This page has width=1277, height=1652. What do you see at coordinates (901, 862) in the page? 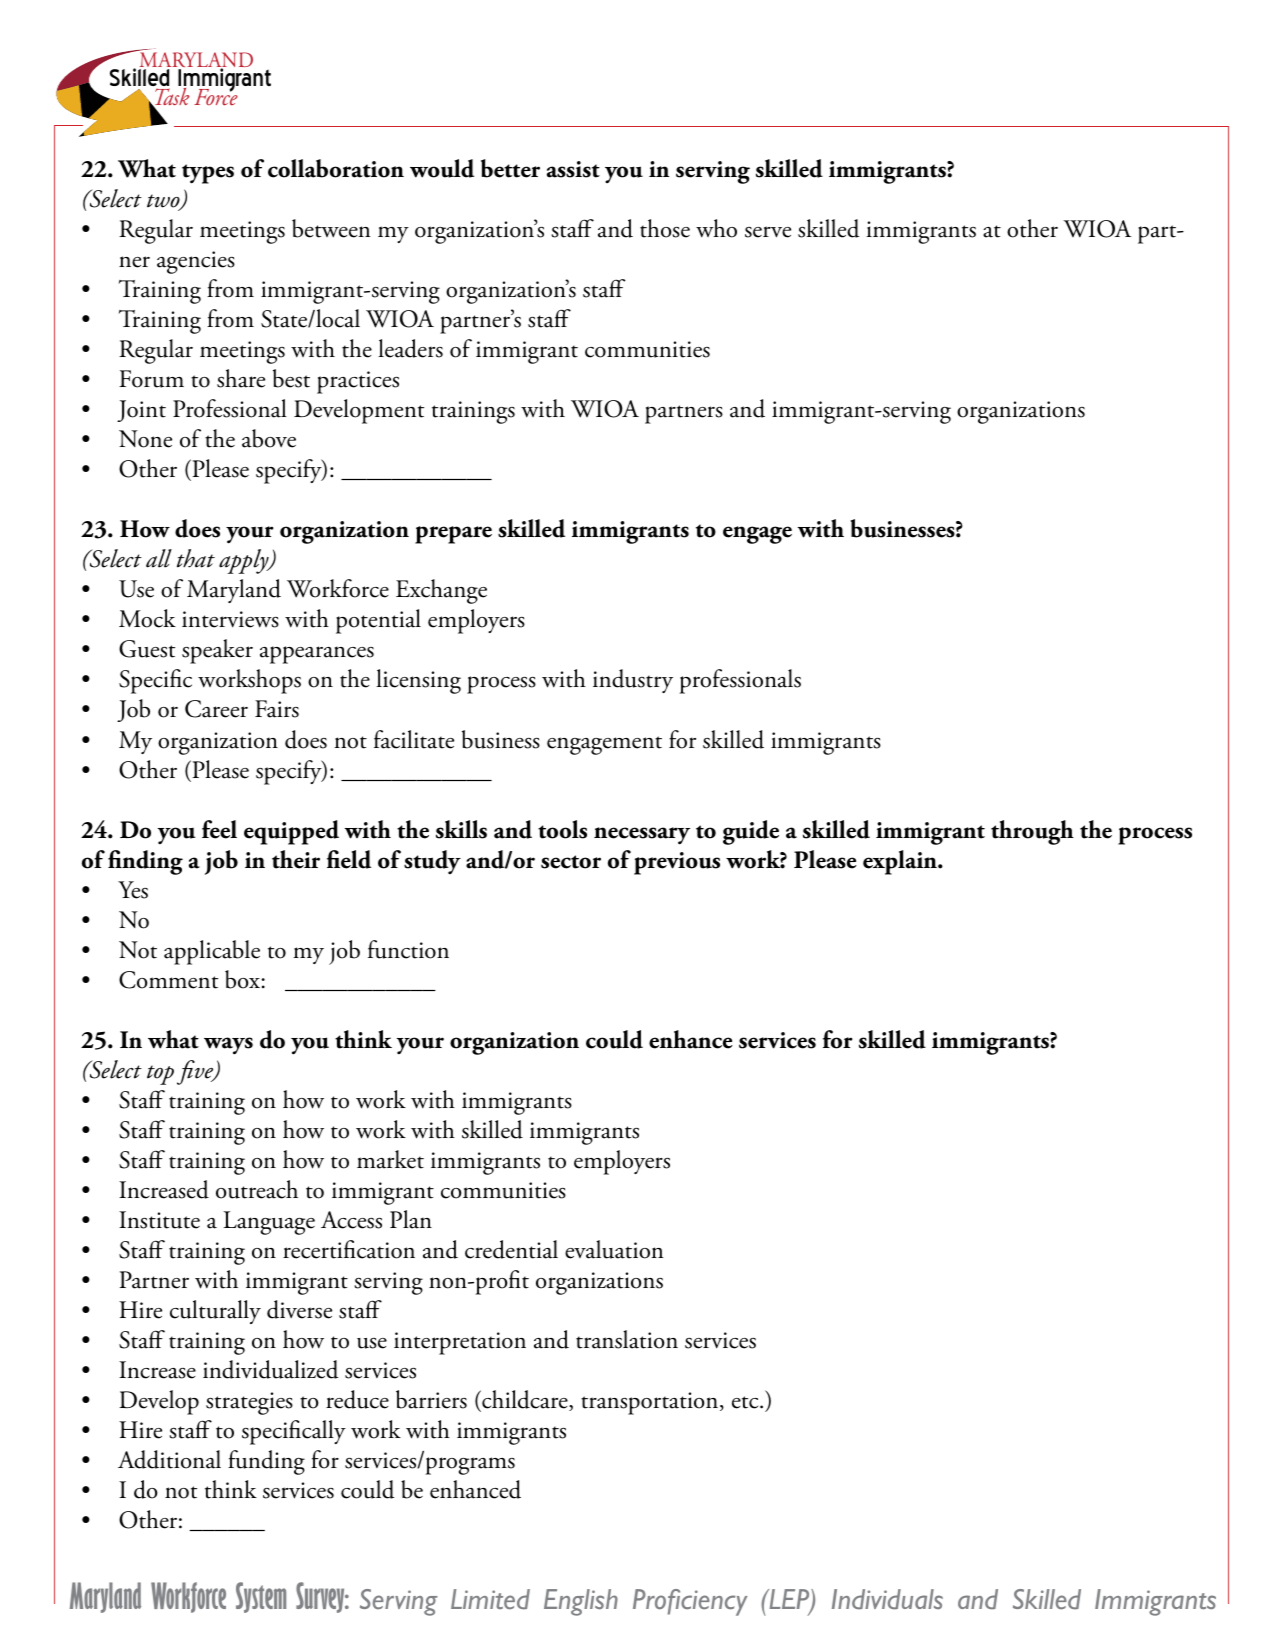
I see `explain` at bounding box center [901, 862].
